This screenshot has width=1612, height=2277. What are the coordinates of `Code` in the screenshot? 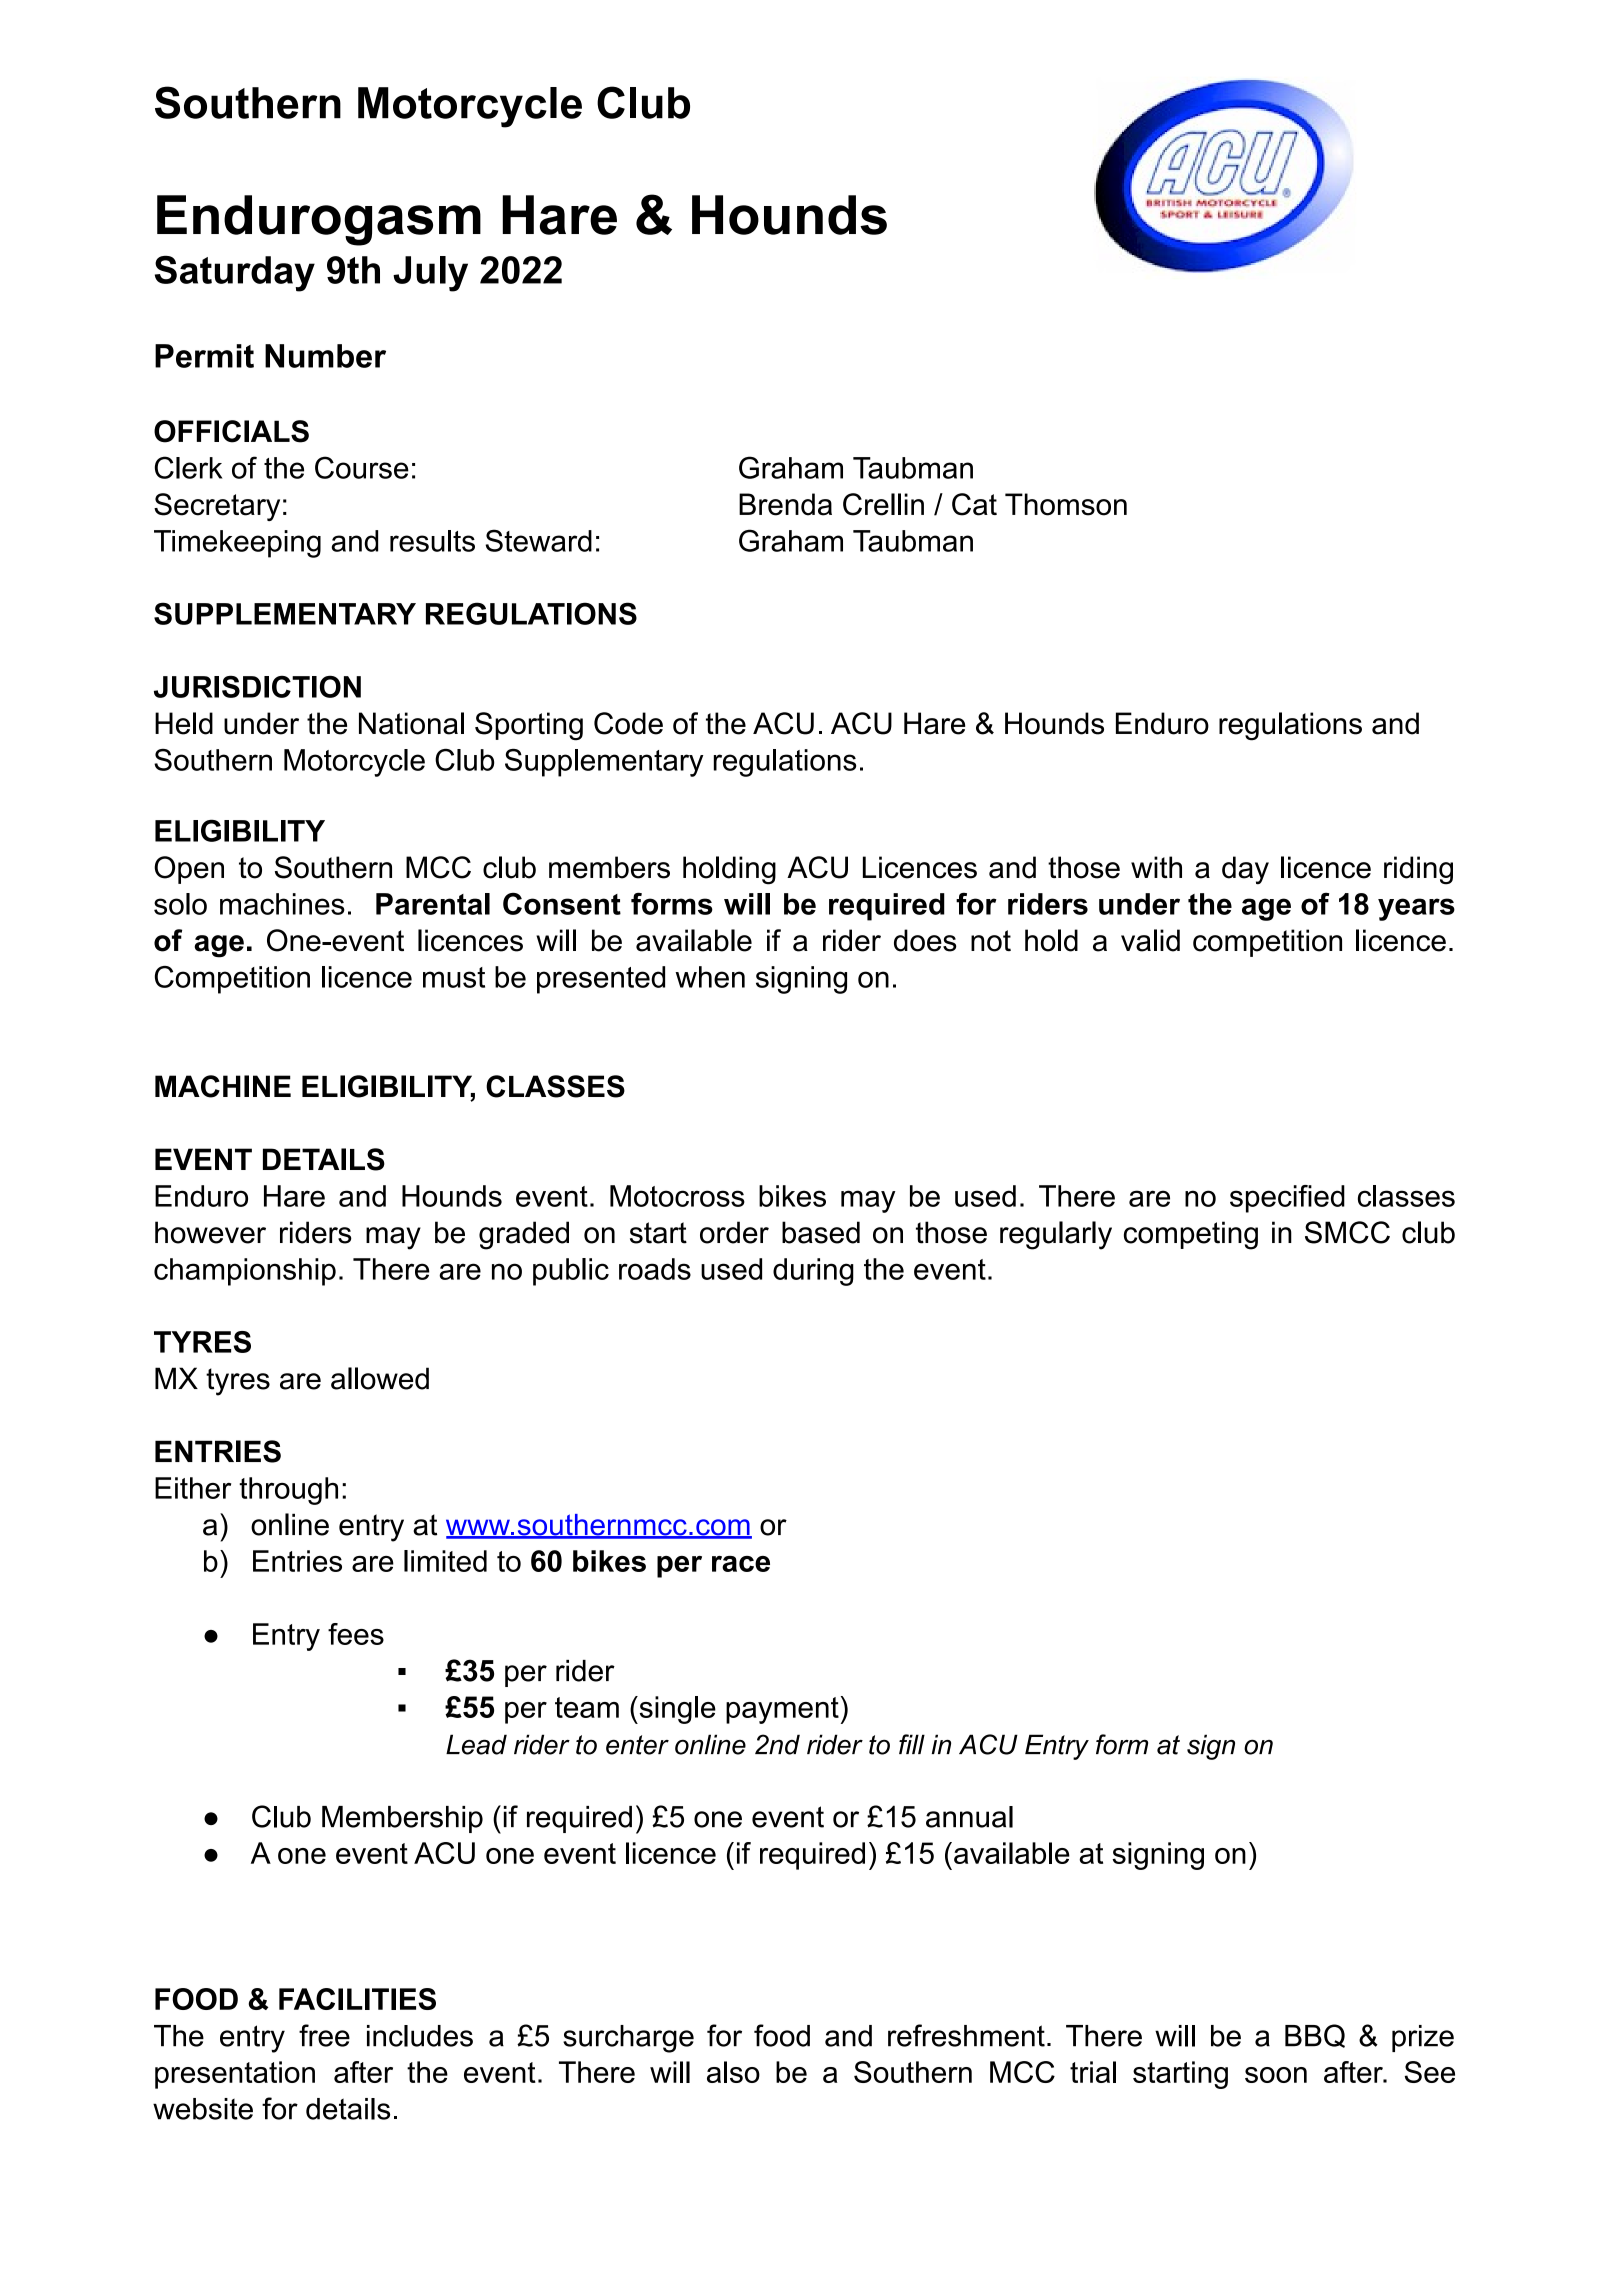 It's located at (628, 723).
